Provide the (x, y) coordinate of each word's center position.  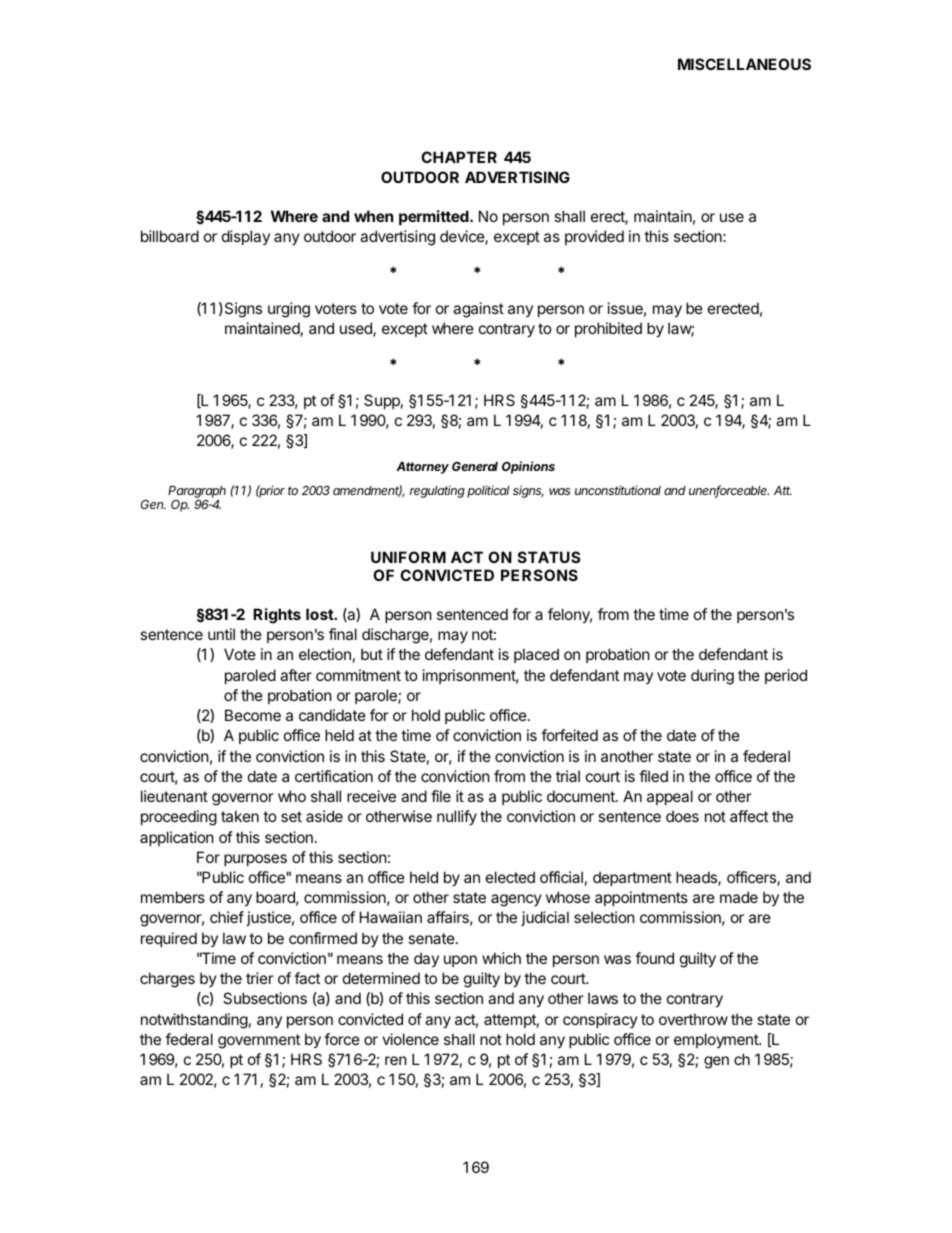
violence (410, 1039)
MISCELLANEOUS (744, 64)
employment (717, 1040)
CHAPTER (459, 157)
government (259, 1041)
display (246, 237)
